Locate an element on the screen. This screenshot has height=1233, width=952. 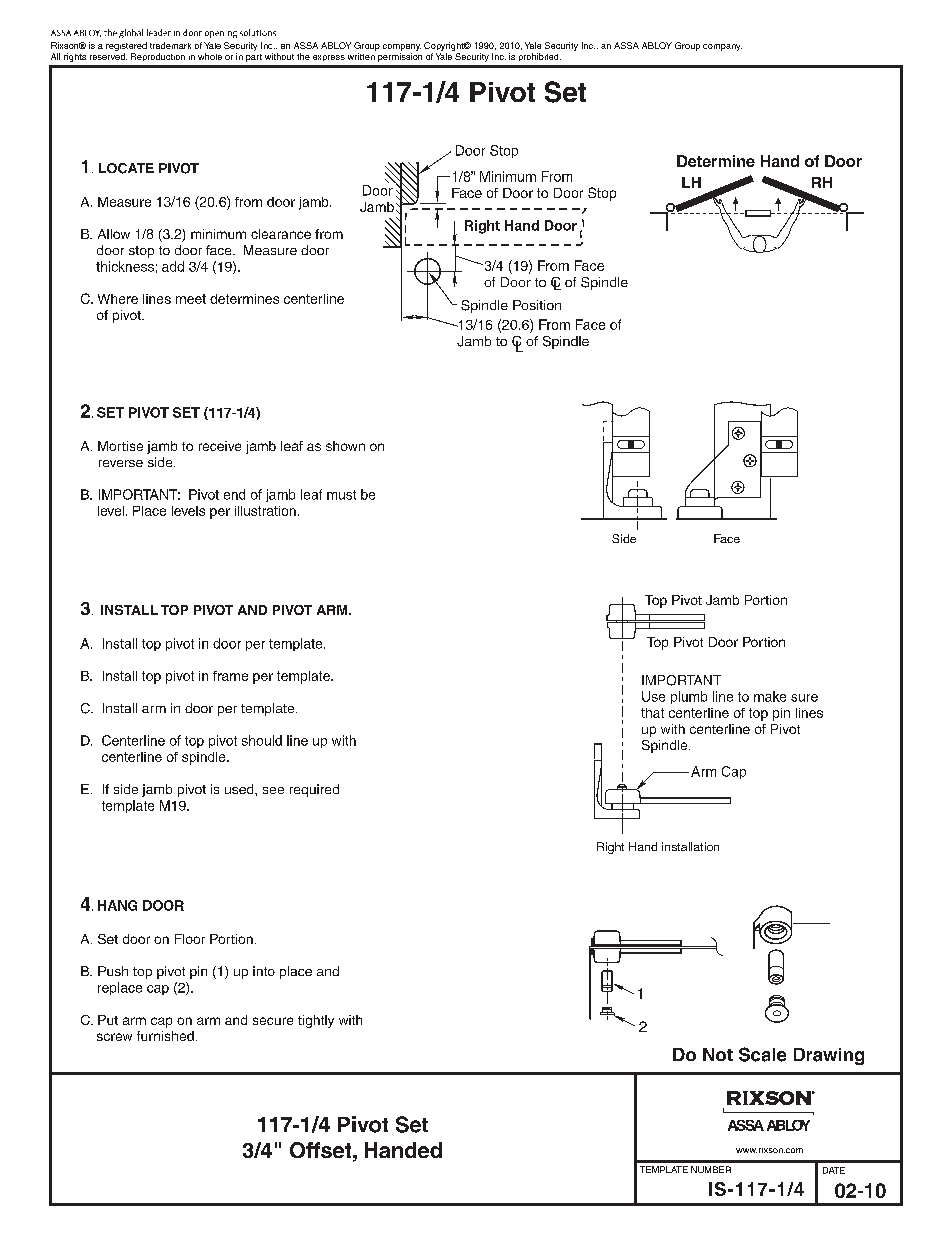
Position is located at coordinates (537, 305).
